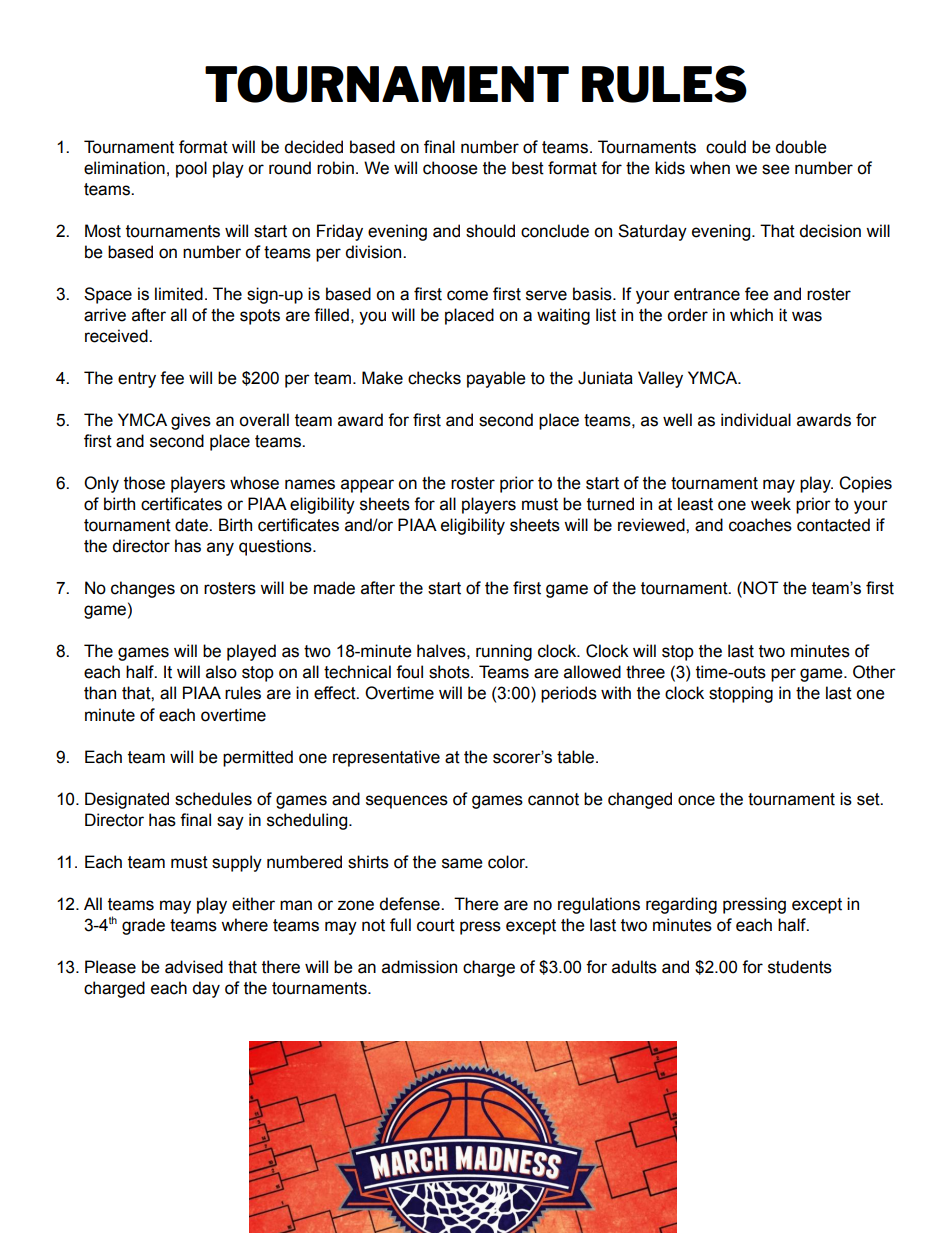 The width and height of the screenshot is (952, 1233). Describe the element at coordinates (450, 168) in the screenshot. I see `choose` at that location.
